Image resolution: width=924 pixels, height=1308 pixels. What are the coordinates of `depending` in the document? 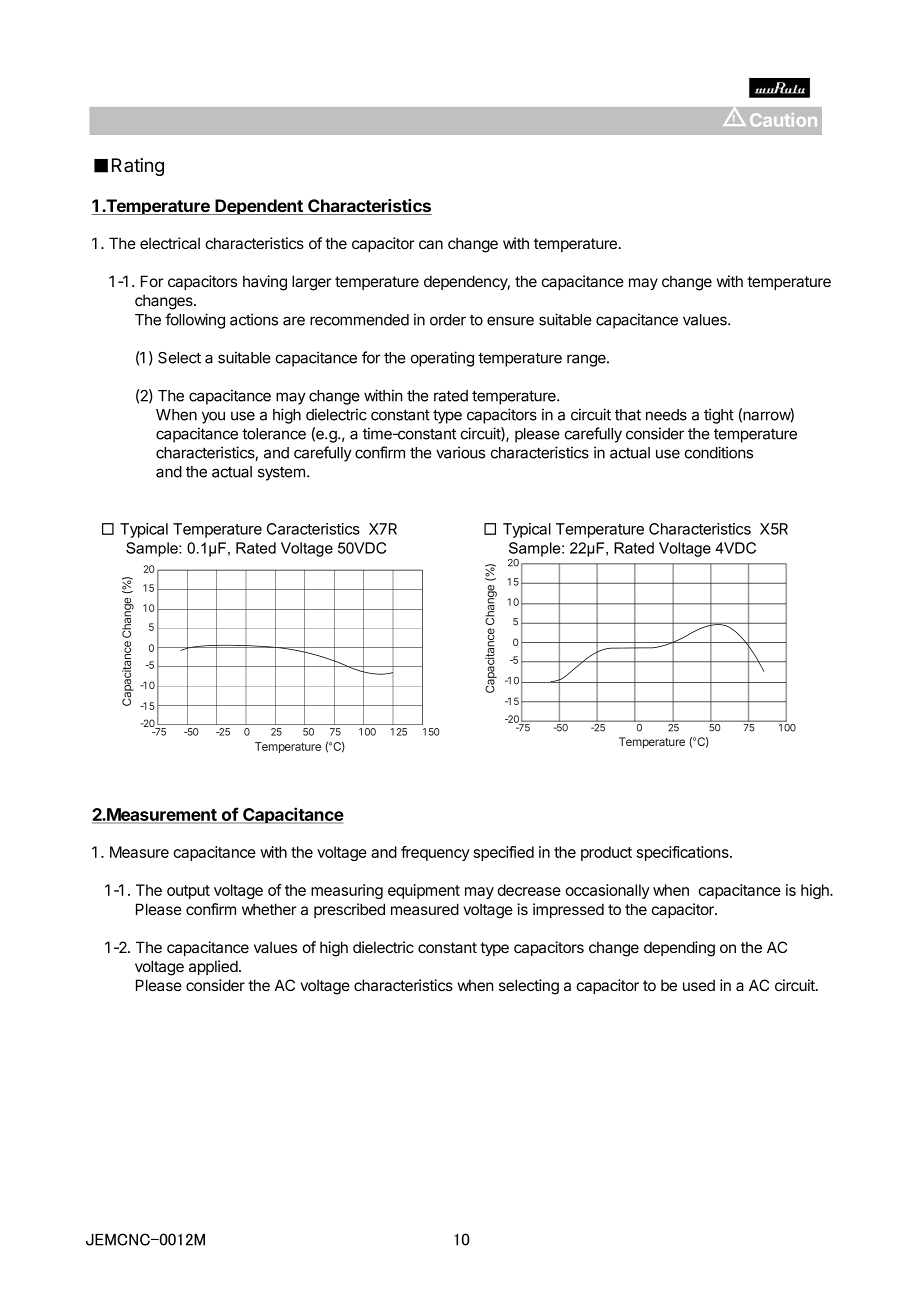 It's located at (679, 949).
